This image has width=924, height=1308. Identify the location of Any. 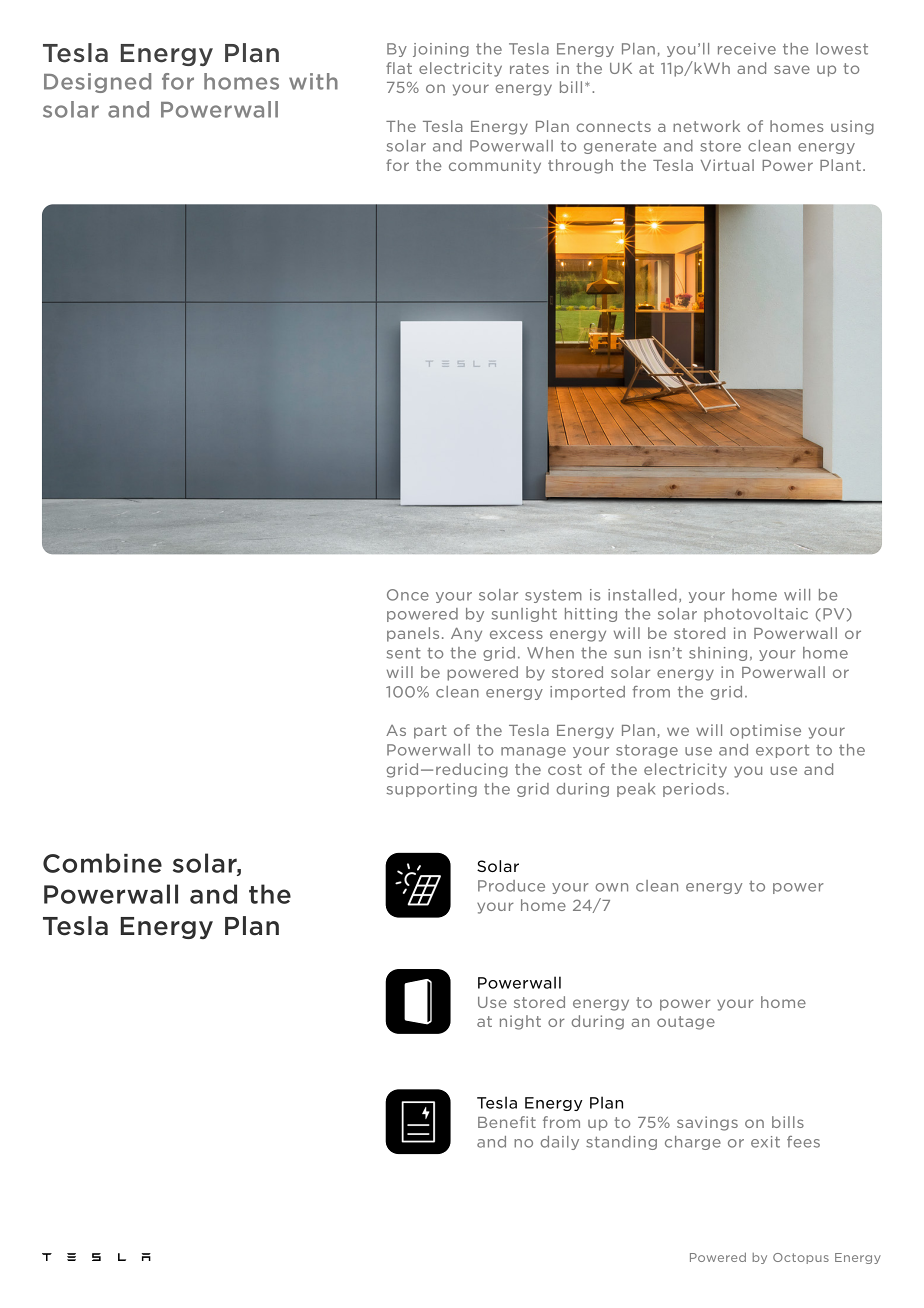
(466, 635).
